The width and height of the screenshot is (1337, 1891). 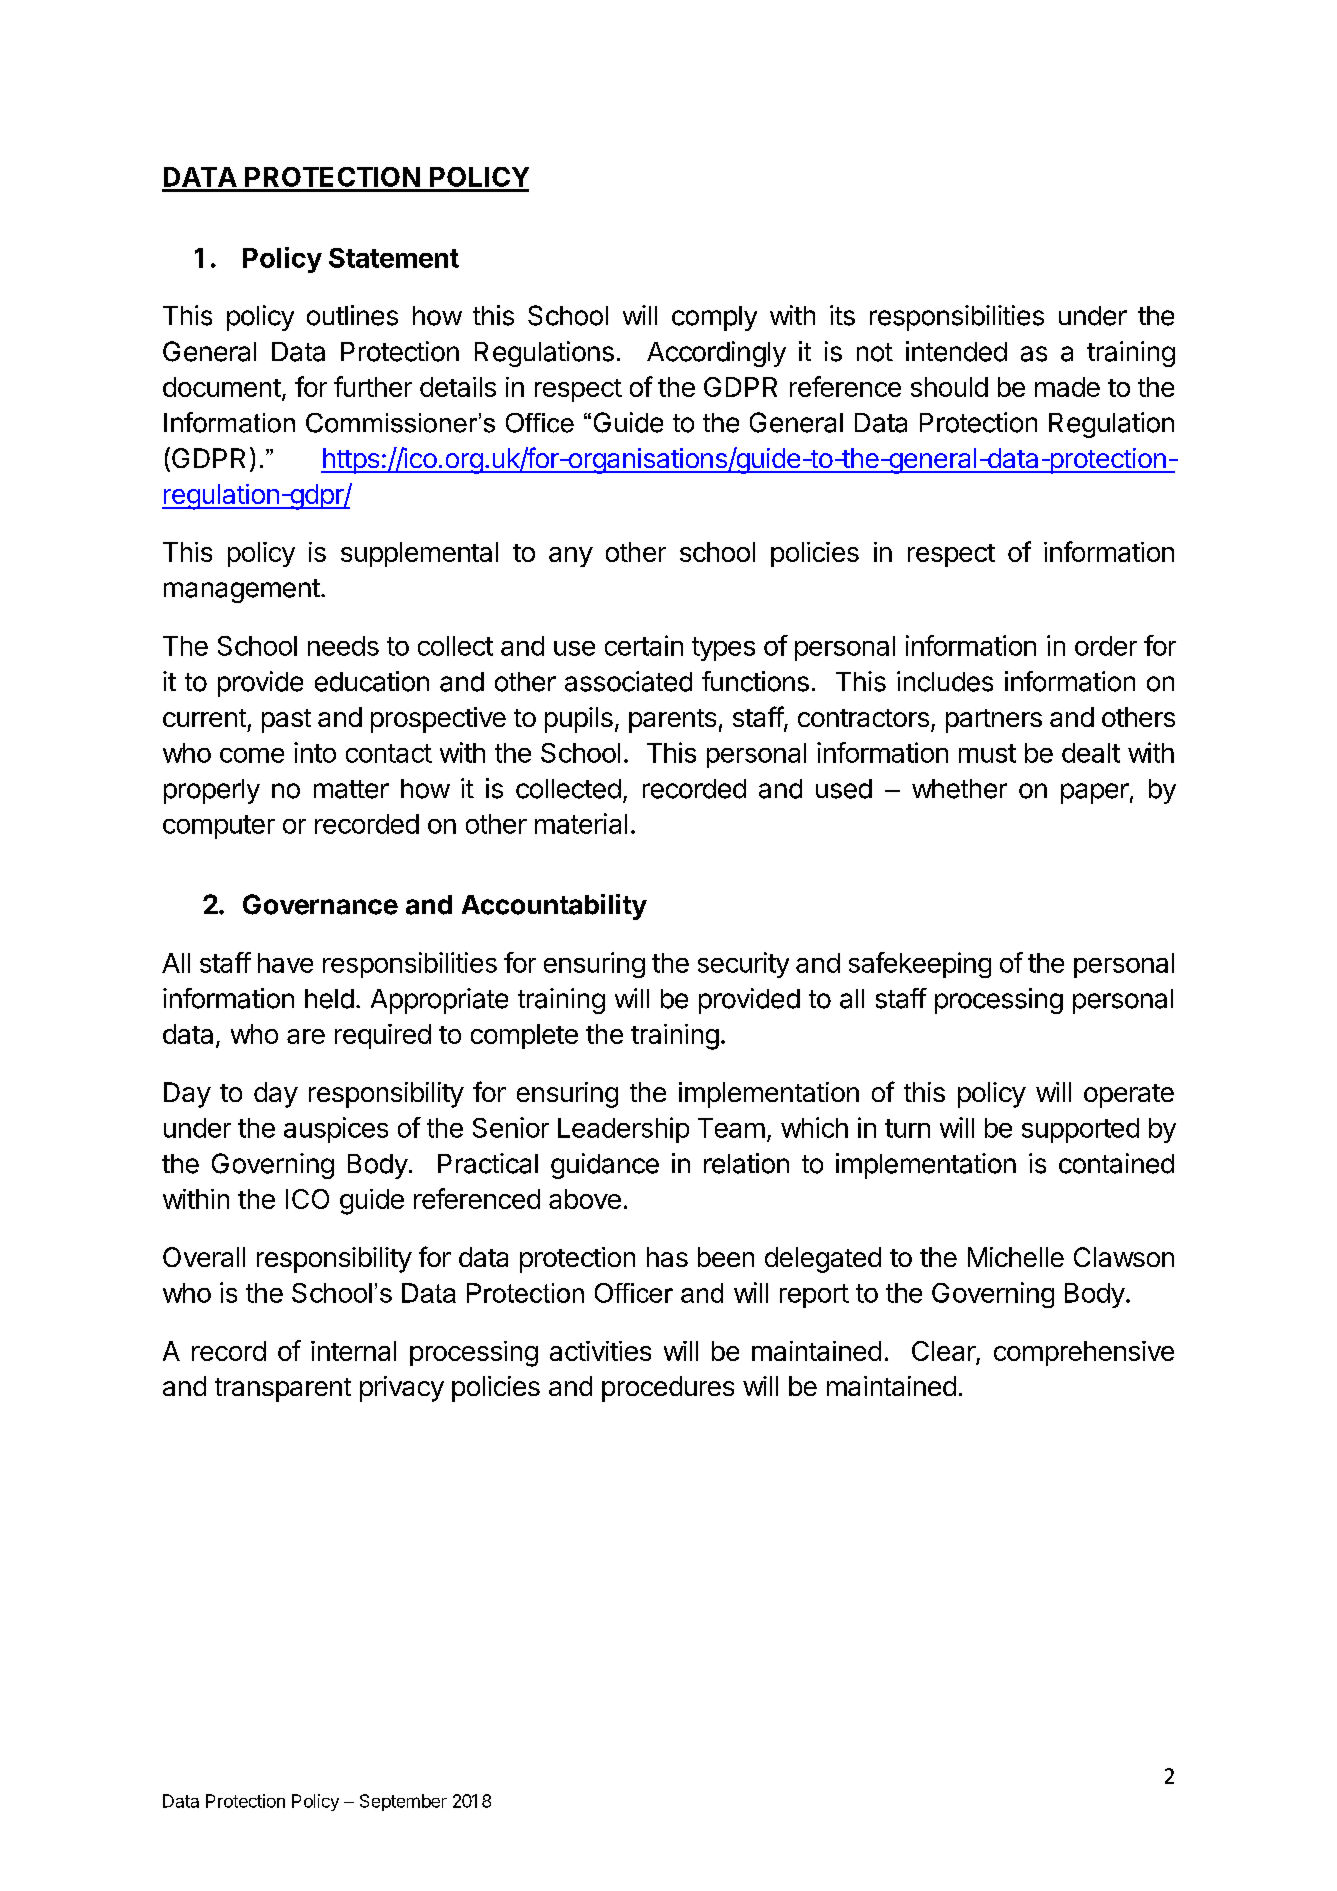 I want to click on matter, so click(x=351, y=789).
